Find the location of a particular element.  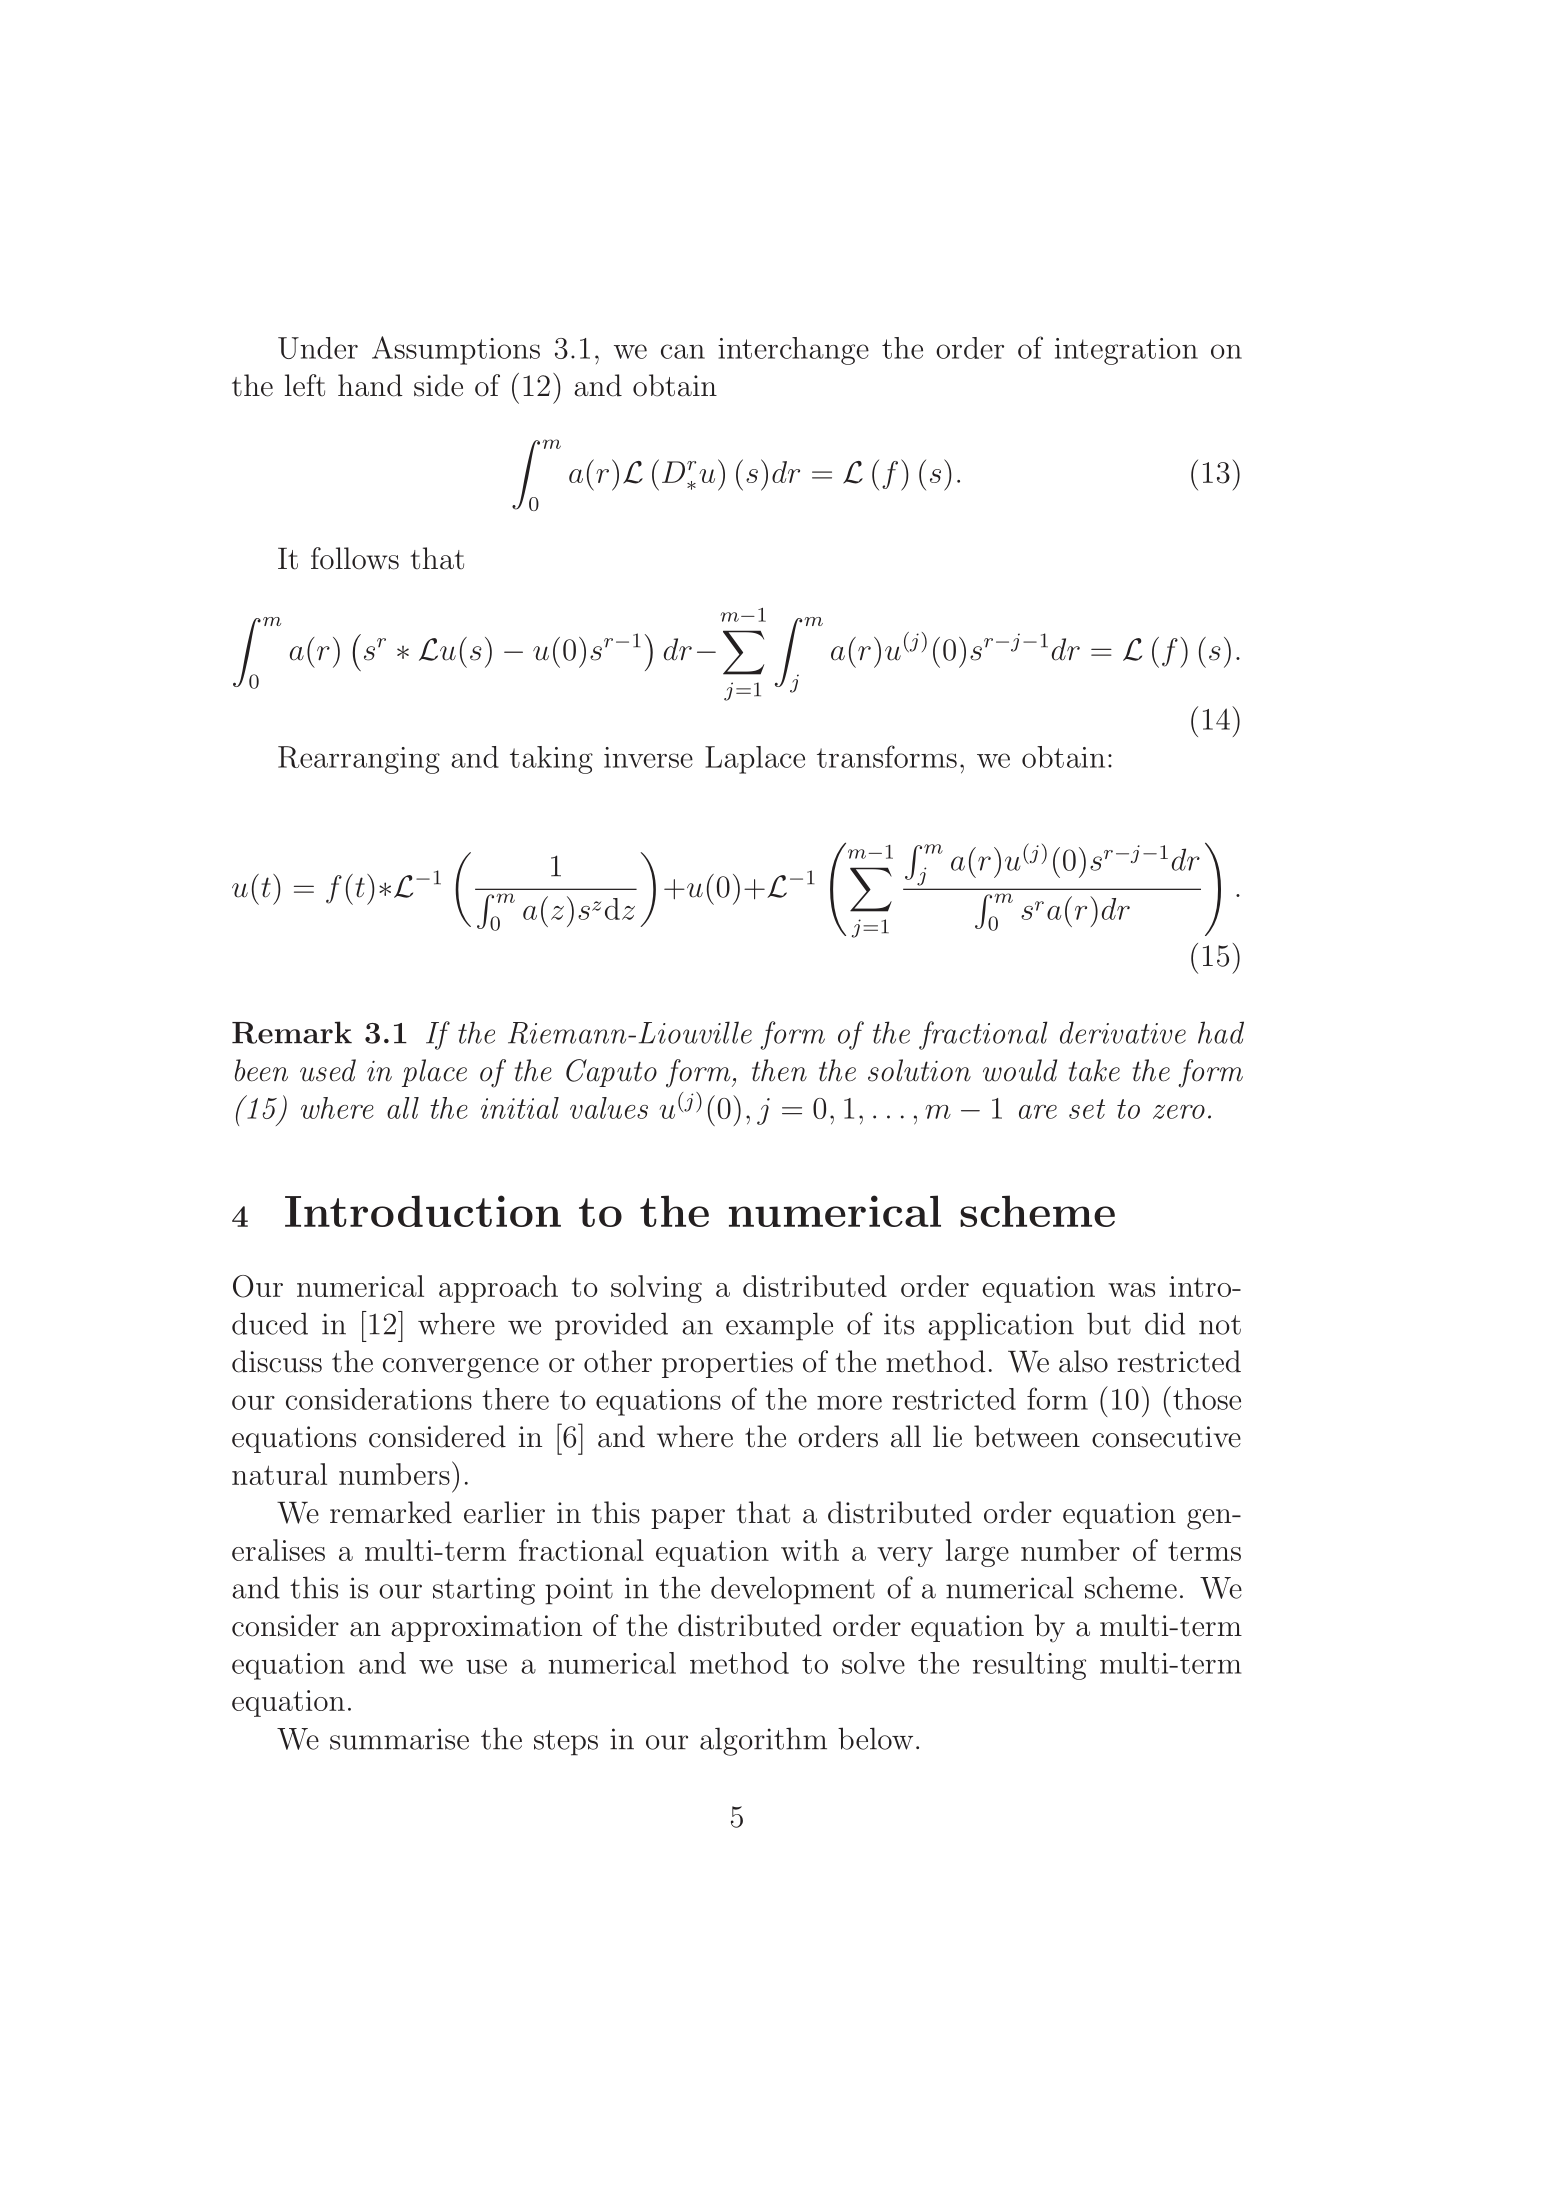

then is located at coordinates (779, 1070).
